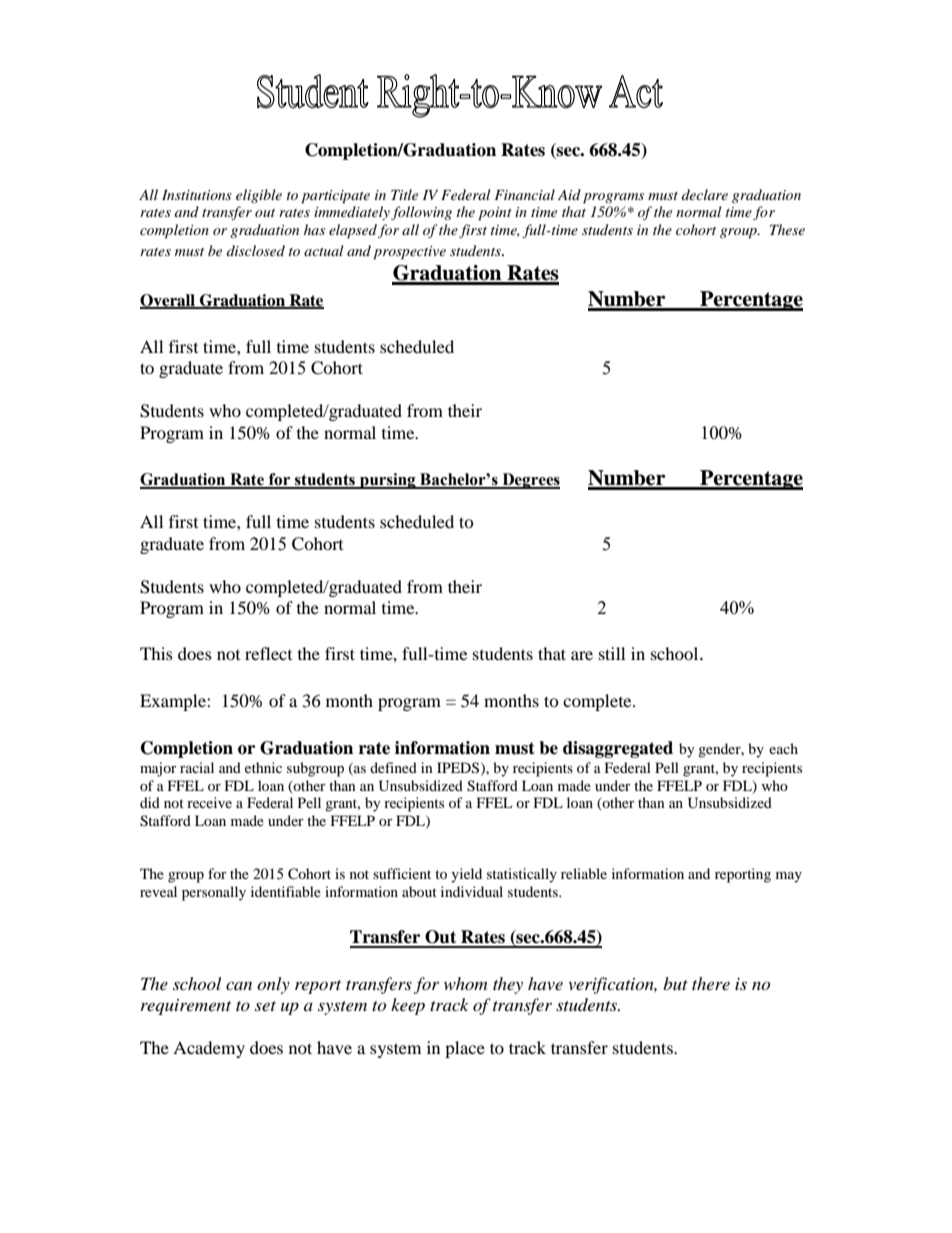  Describe the element at coordinates (465, 1049) in the screenshot. I see `place` at that location.
